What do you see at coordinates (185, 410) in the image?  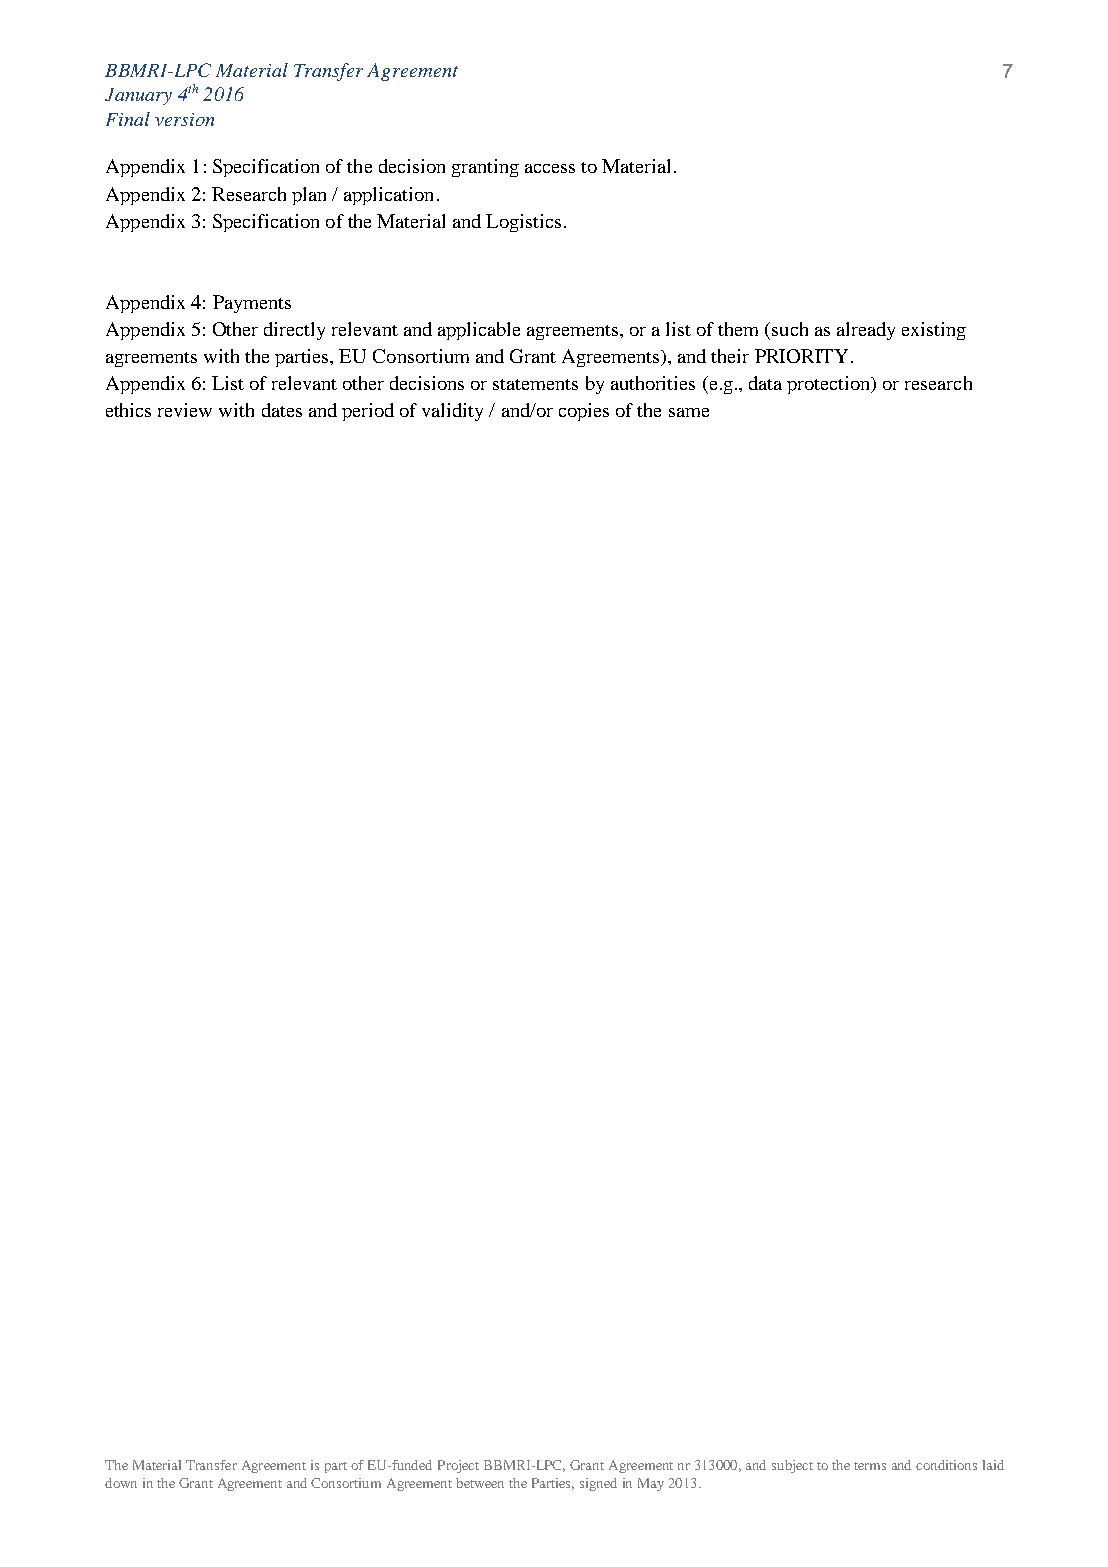 I see `review` at bounding box center [185, 410].
